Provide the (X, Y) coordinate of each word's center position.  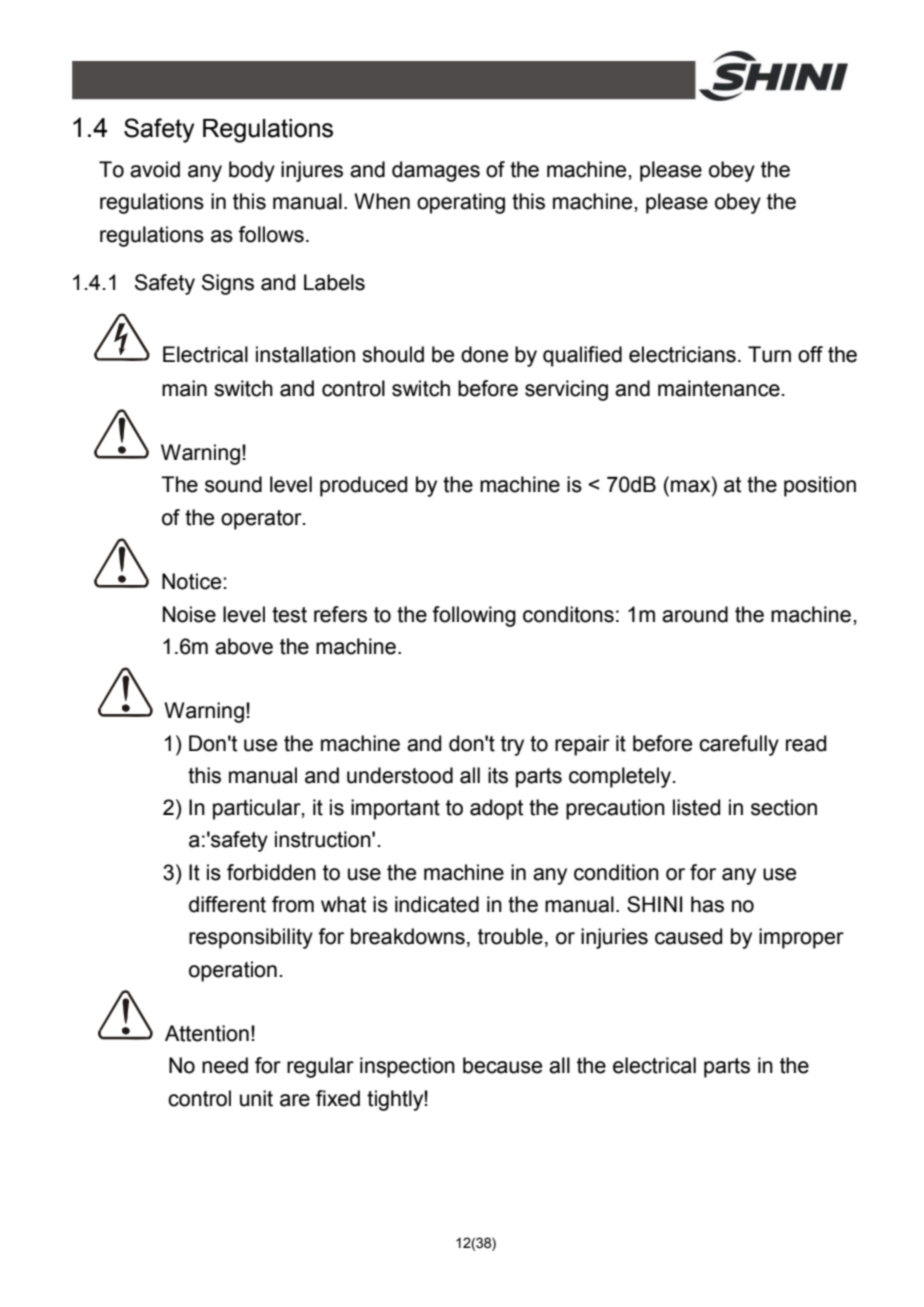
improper (801, 938)
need (225, 1065)
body (252, 171)
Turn (769, 354)
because (502, 1065)
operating (461, 203)
